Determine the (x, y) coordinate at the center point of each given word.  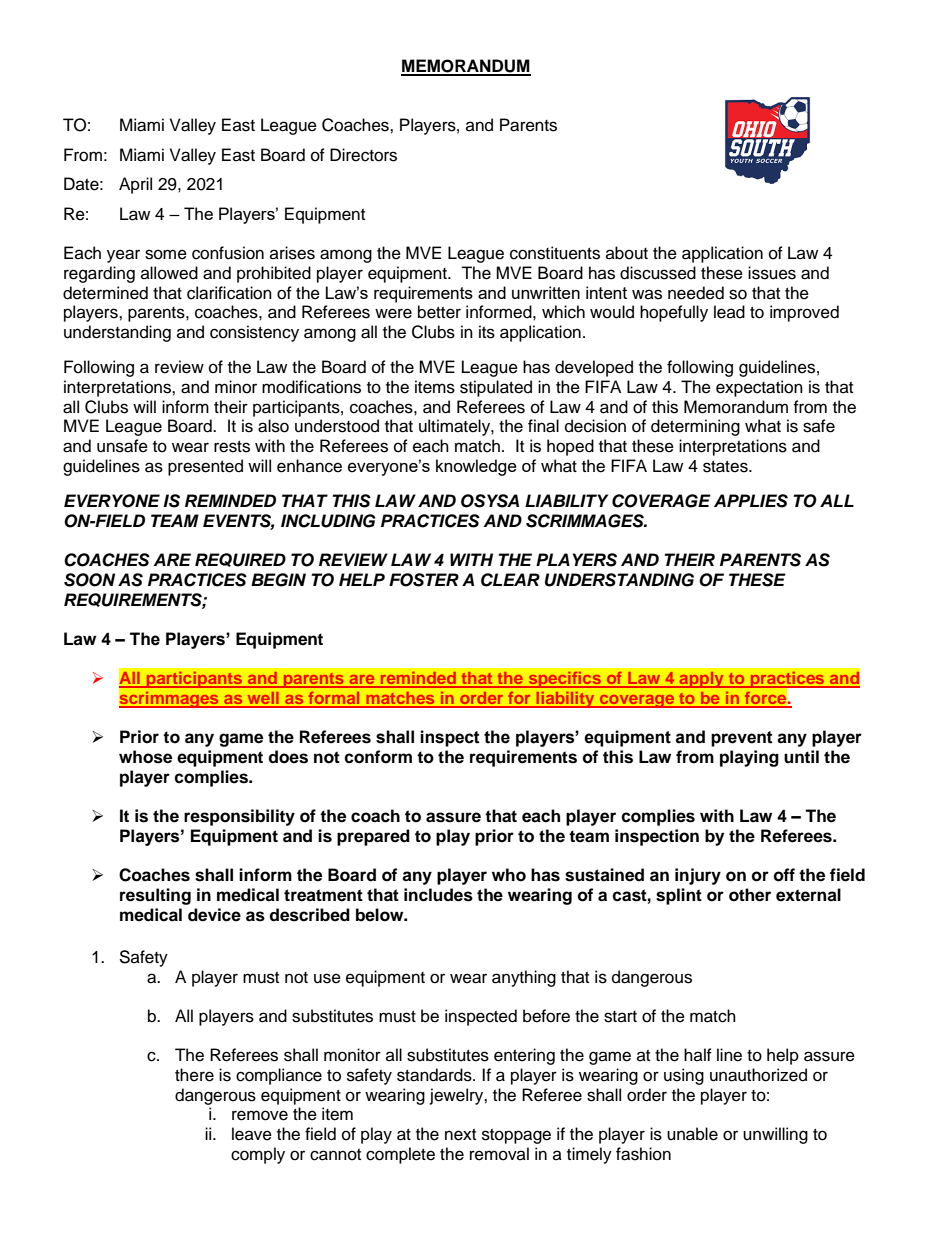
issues (772, 273)
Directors (363, 155)
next (460, 1135)
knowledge (476, 467)
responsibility (239, 817)
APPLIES (751, 501)
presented (205, 467)
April (135, 185)
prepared (373, 837)
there (194, 1075)
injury (698, 876)
